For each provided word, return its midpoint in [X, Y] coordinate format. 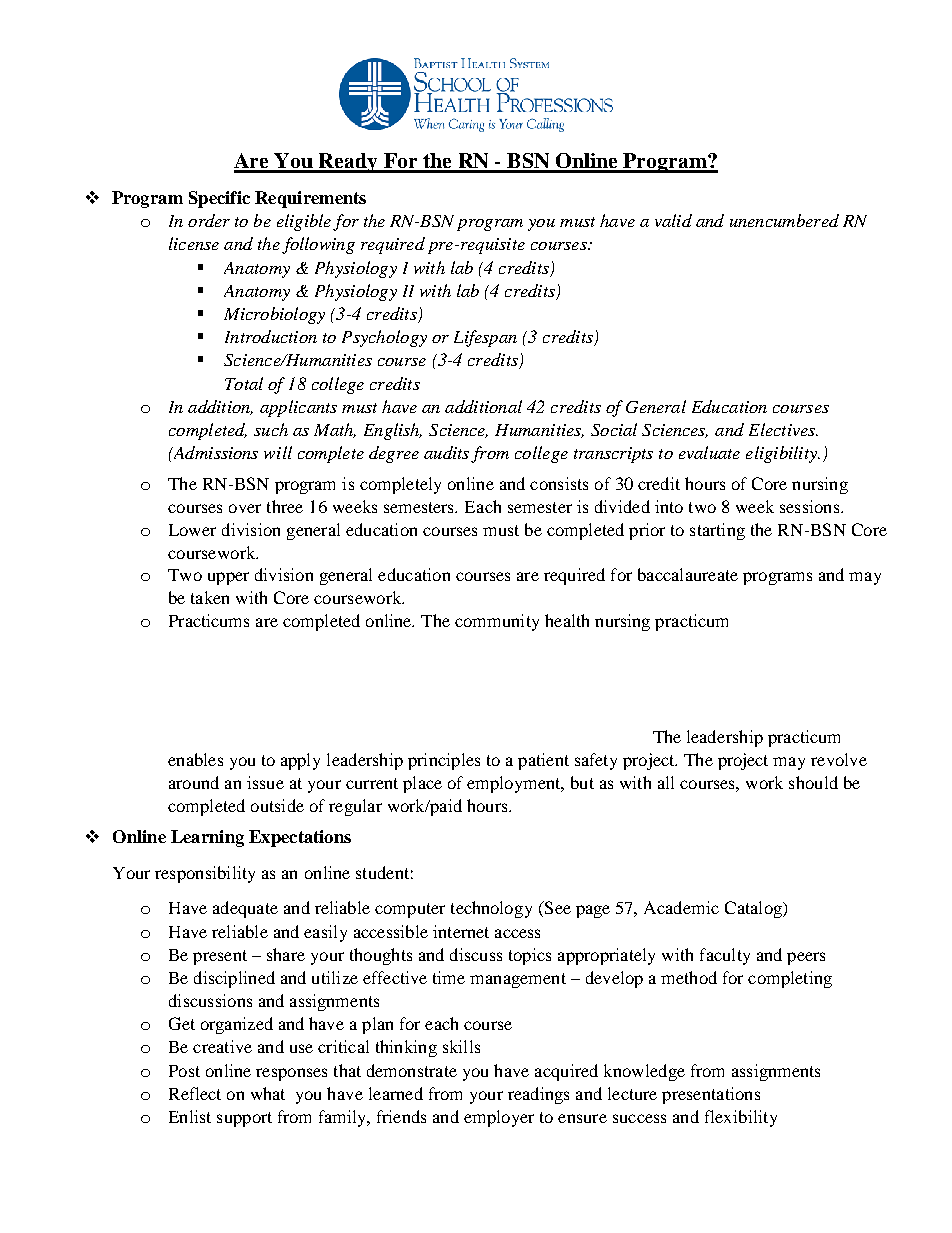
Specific [219, 199]
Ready [348, 163]
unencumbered [784, 220]
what [268, 1093]
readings [538, 1095]
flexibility [741, 1118]
